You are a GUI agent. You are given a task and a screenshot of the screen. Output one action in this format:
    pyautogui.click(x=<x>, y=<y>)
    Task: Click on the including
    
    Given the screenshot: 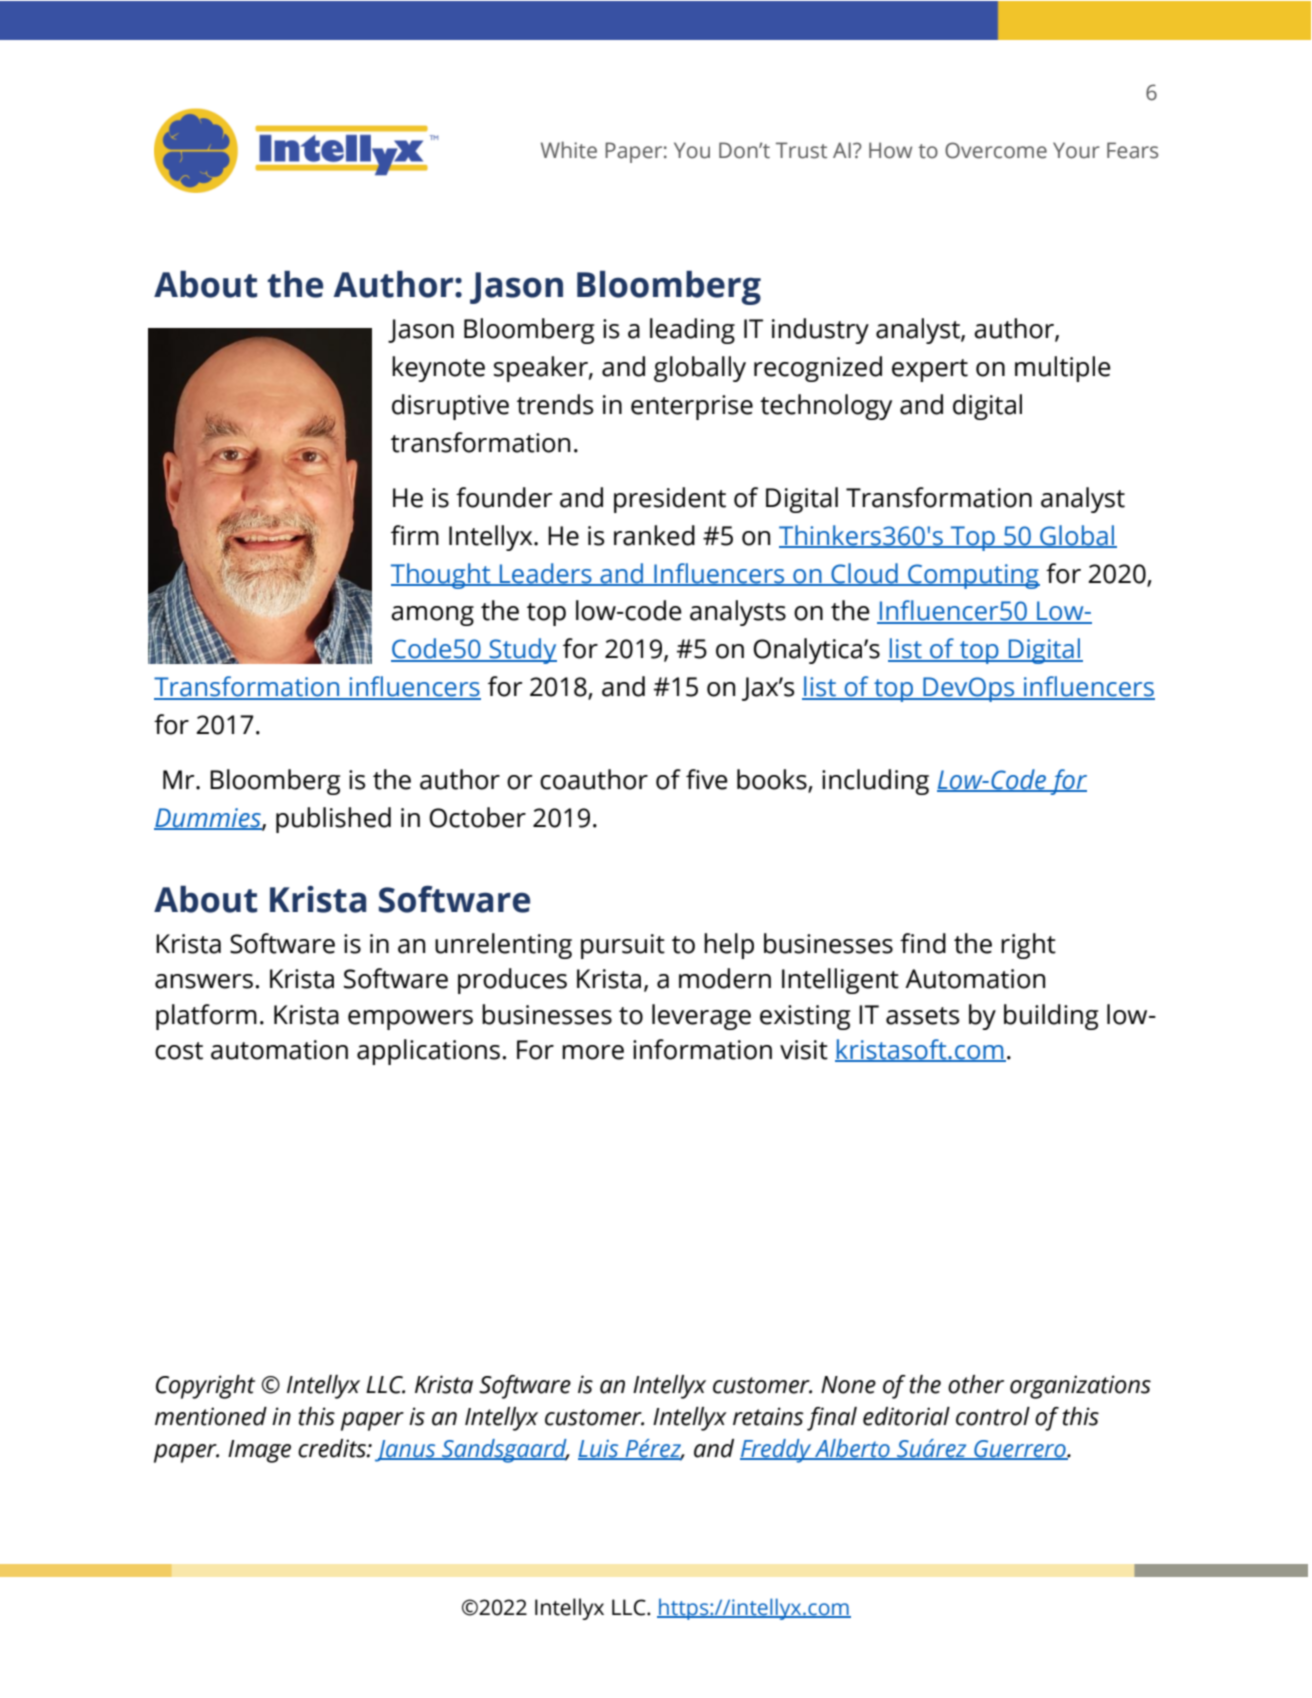 What is the action you would take?
    pyautogui.click(x=875, y=782)
